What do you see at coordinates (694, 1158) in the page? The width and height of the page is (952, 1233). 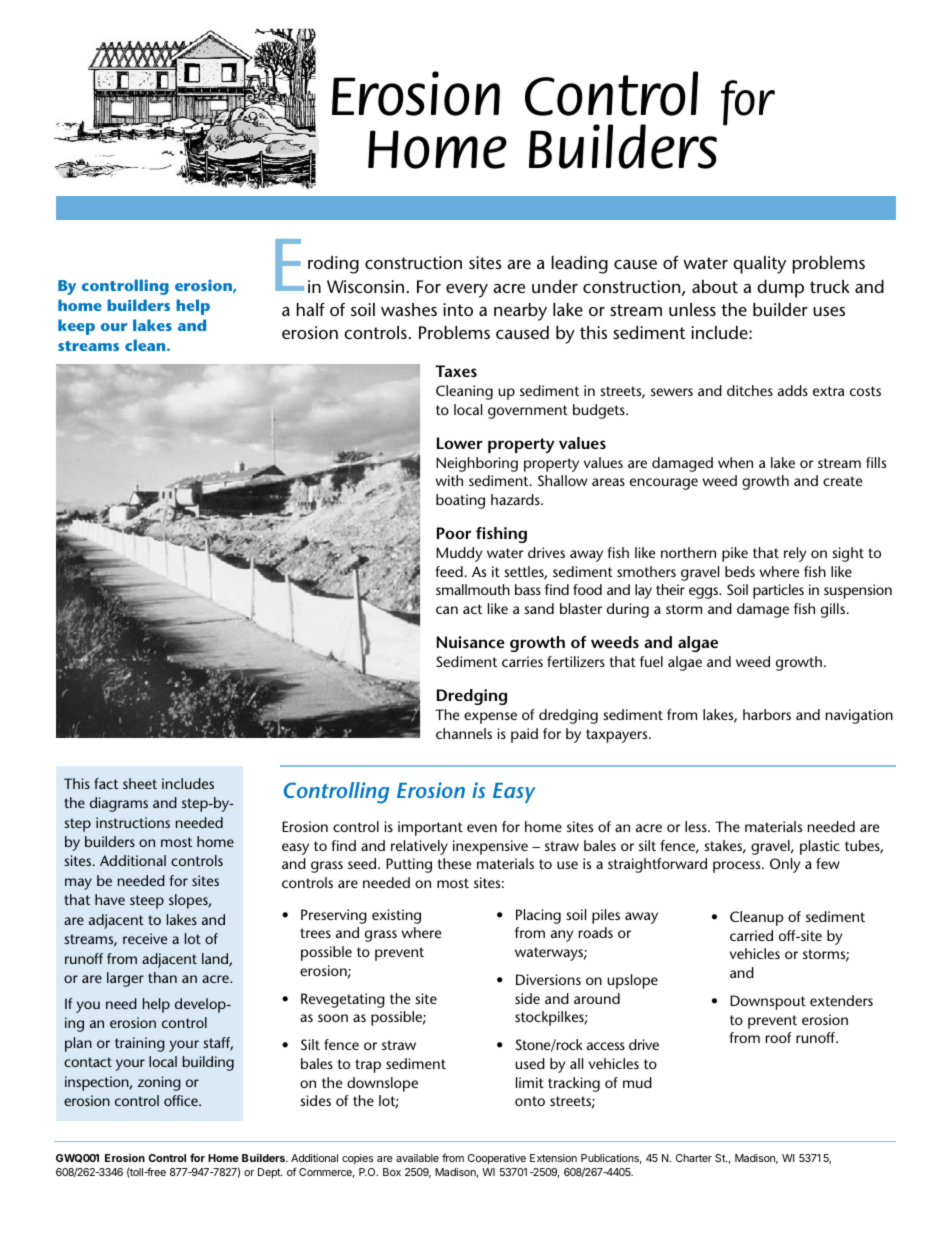 I see `Charter` at bounding box center [694, 1158].
